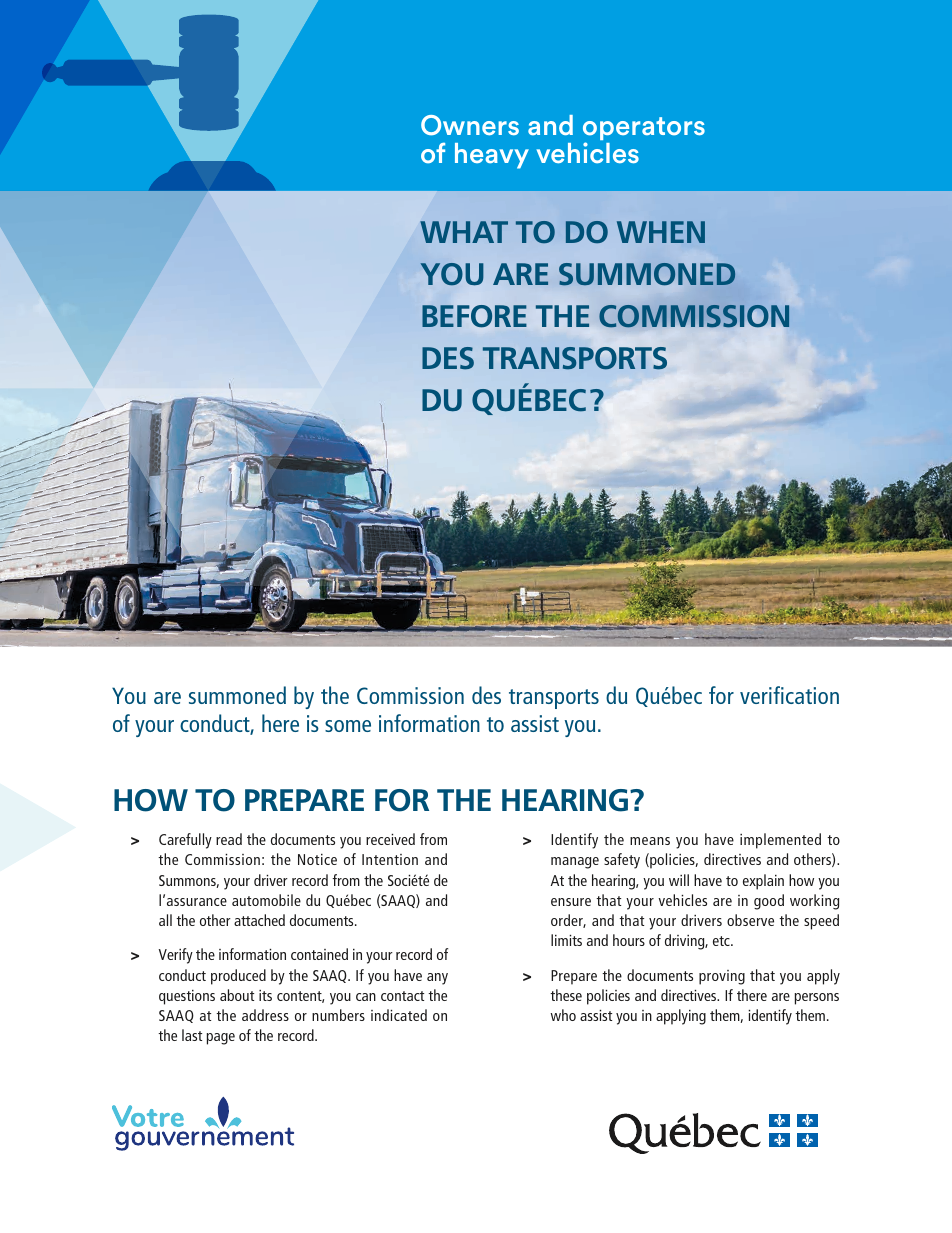  I want to click on Owners, so click(470, 125).
